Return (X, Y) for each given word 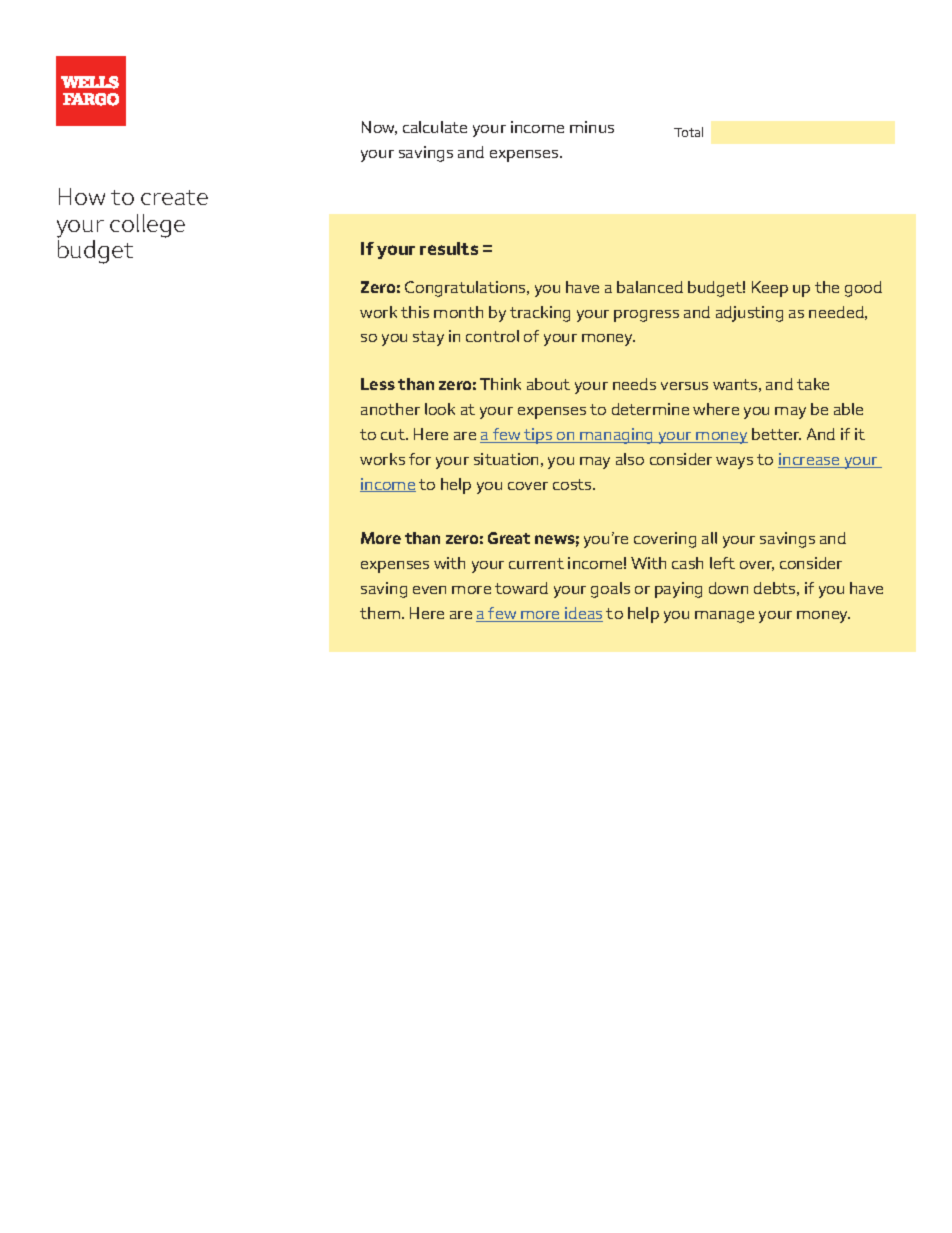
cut (394, 434)
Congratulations (467, 289)
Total (688, 132)
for (420, 459)
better (776, 434)
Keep (770, 289)
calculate (435, 127)
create (174, 197)
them (381, 613)
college (147, 226)
